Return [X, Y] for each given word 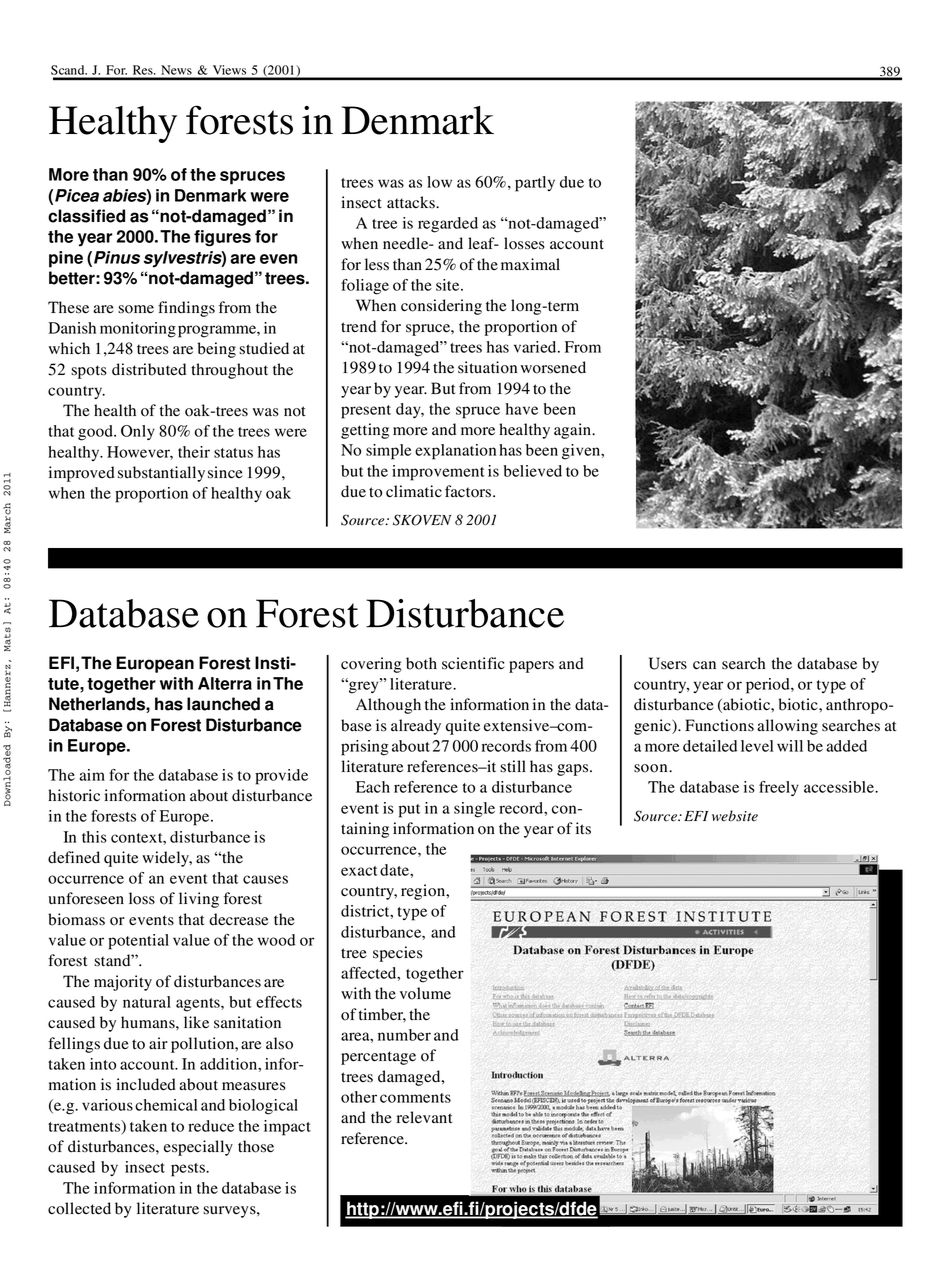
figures [222, 238]
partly [535, 184]
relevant [424, 1117]
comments [415, 1098]
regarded [448, 225]
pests [189, 1170]
